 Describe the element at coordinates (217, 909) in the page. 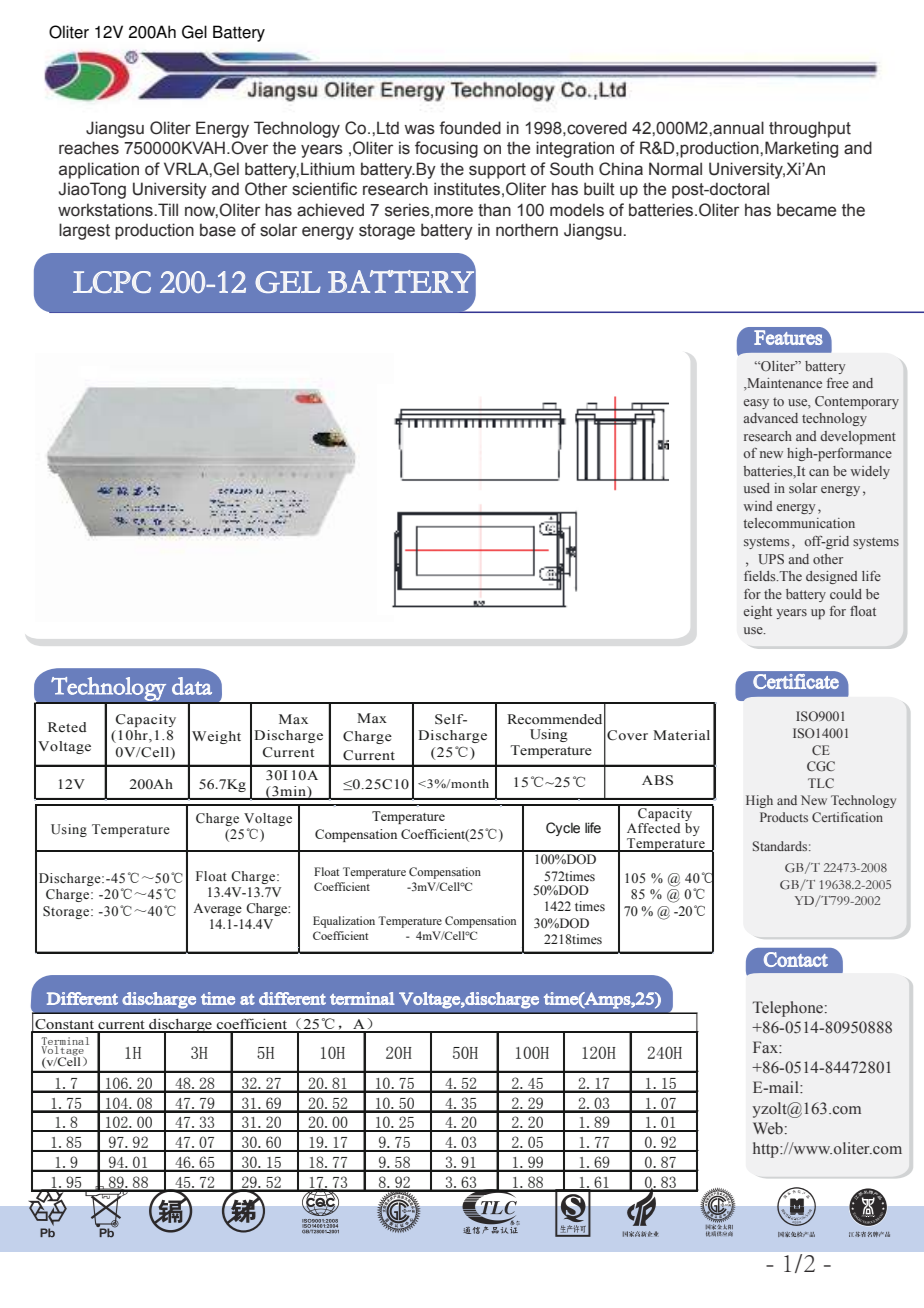

I see `Average` at that location.
